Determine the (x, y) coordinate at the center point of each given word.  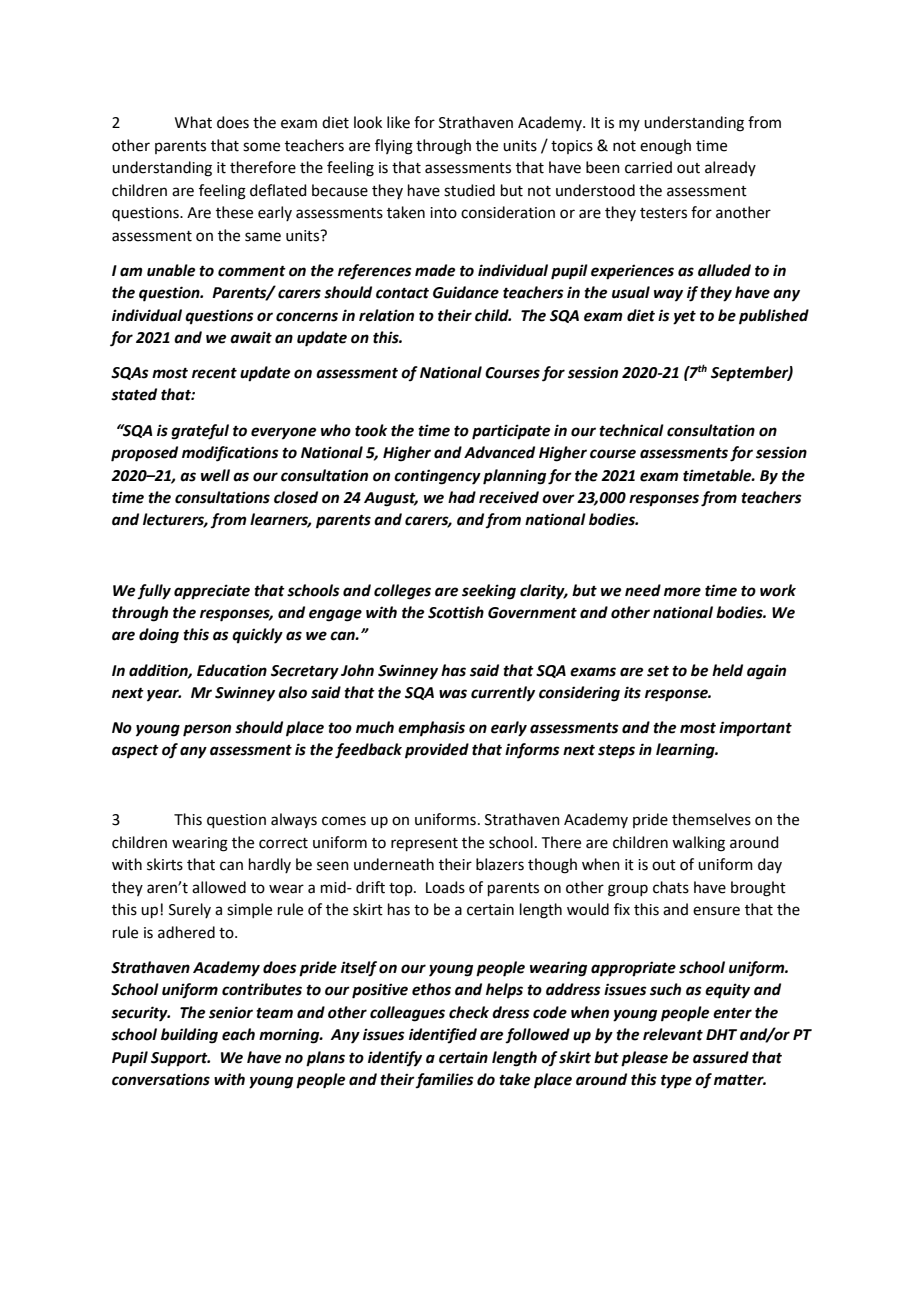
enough (665, 147)
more (682, 592)
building (189, 1036)
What (193, 122)
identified (443, 1035)
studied (469, 190)
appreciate (212, 592)
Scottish (456, 612)
